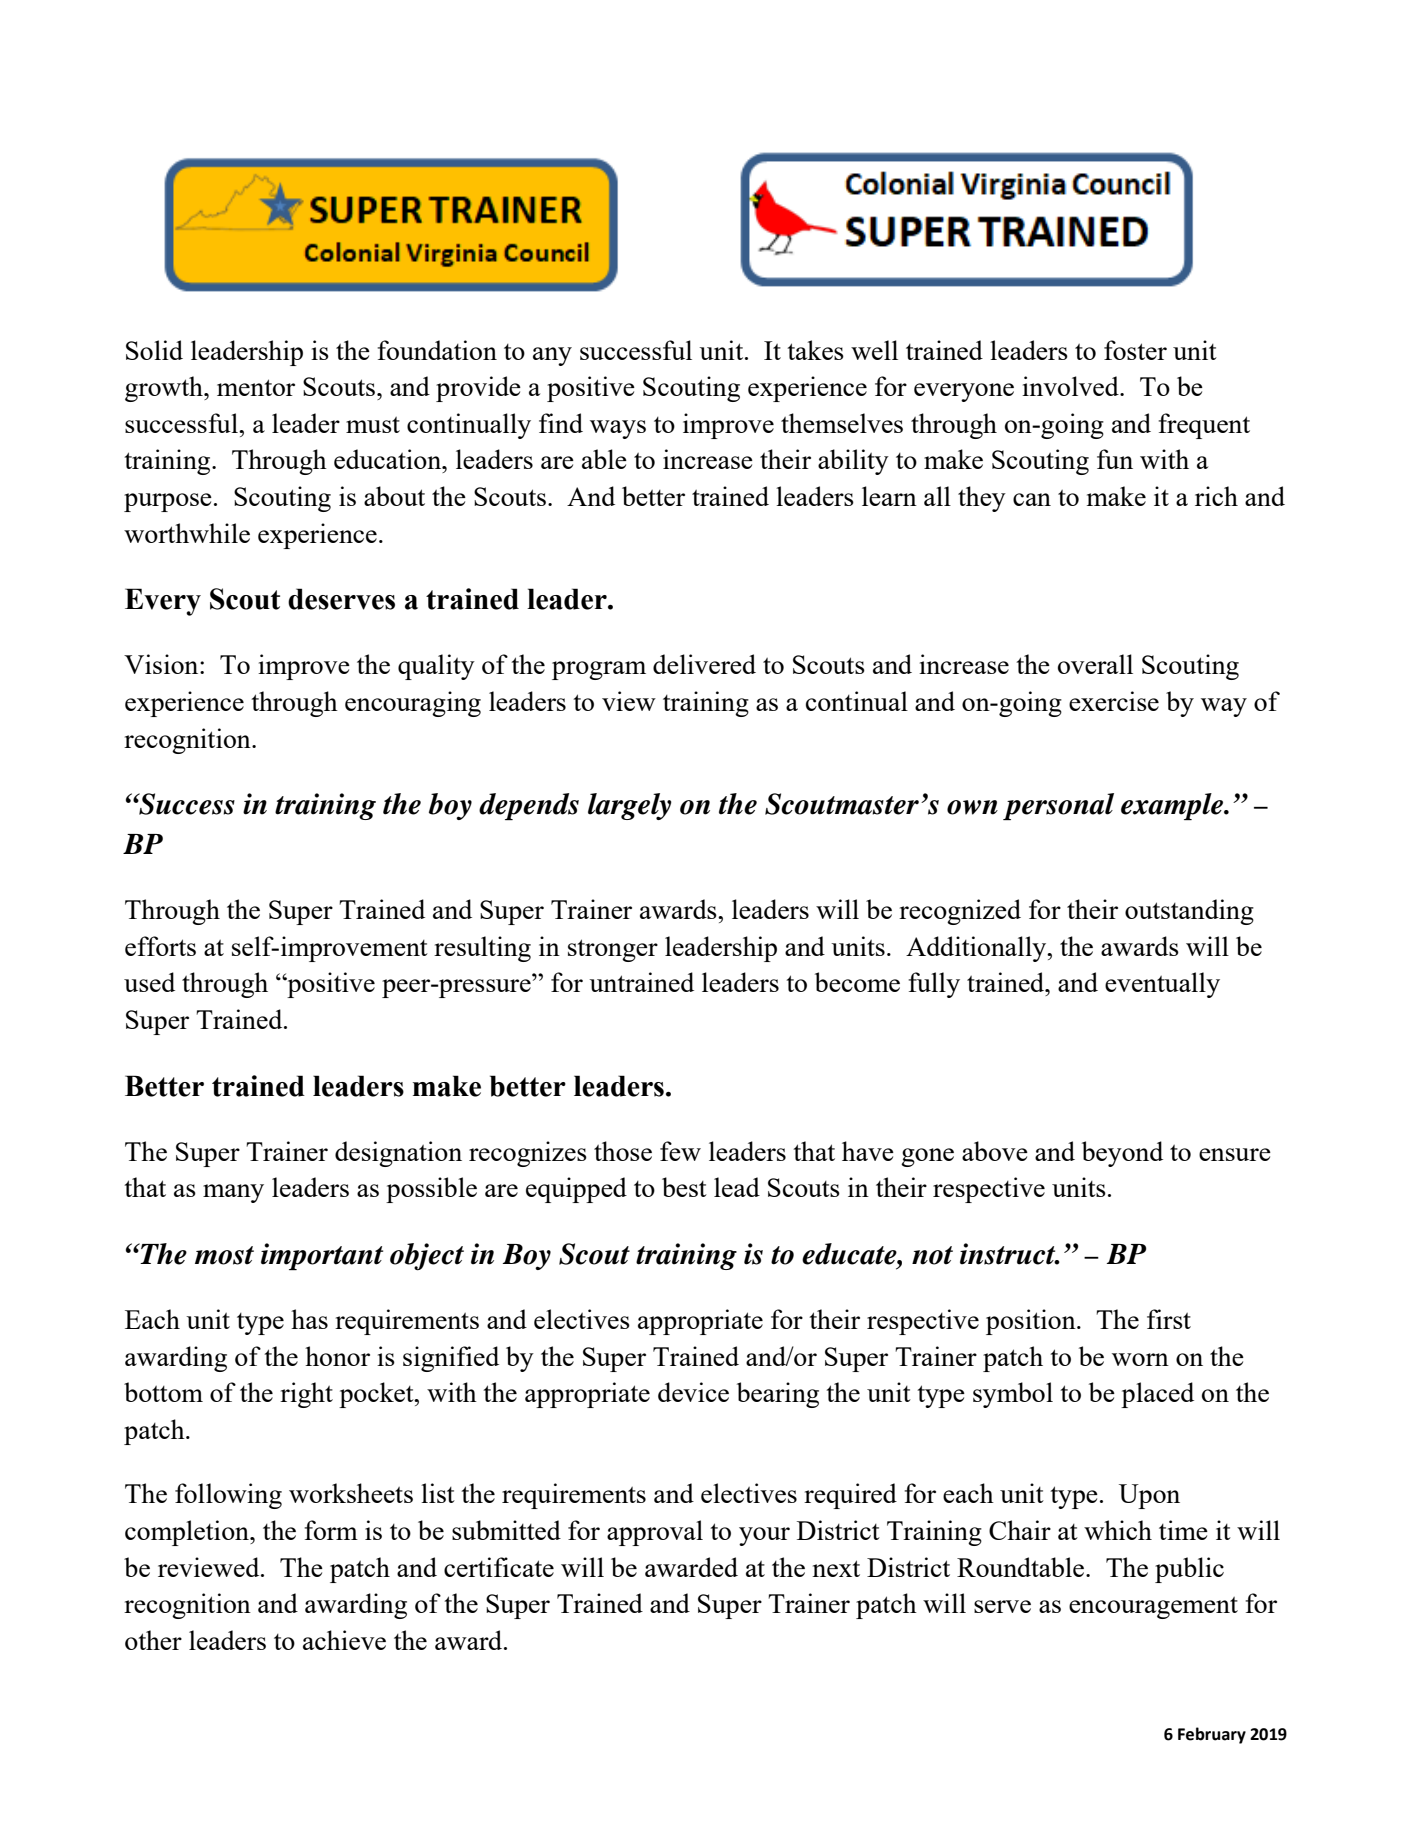 Image resolution: width=1412 pixels, height=1828 pixels. Describe the element at coordinates (162, 664) in the document. I see `Vision` at that location.
